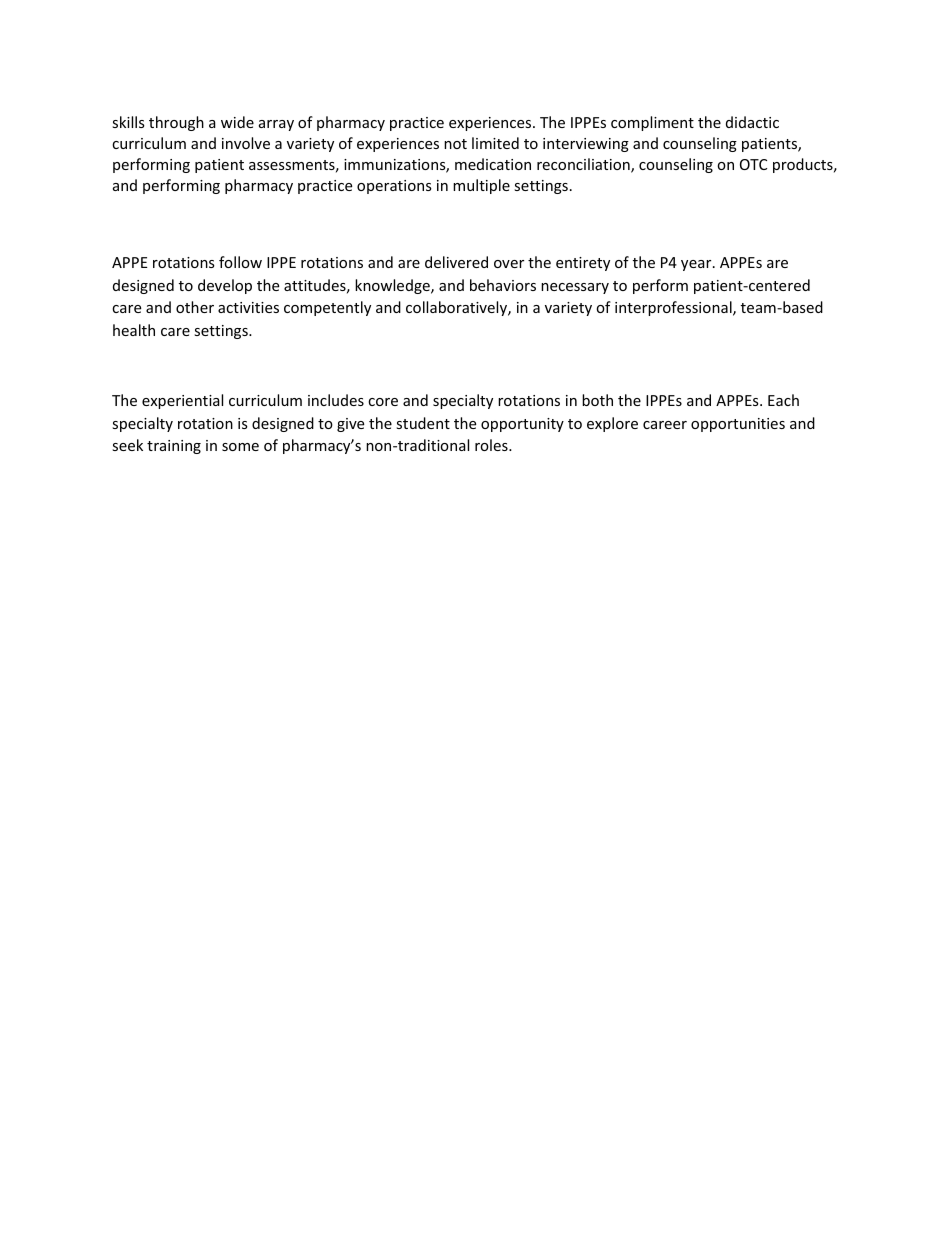 The image size is (952, 1233). I want to click on develop, so click(225, 286).
